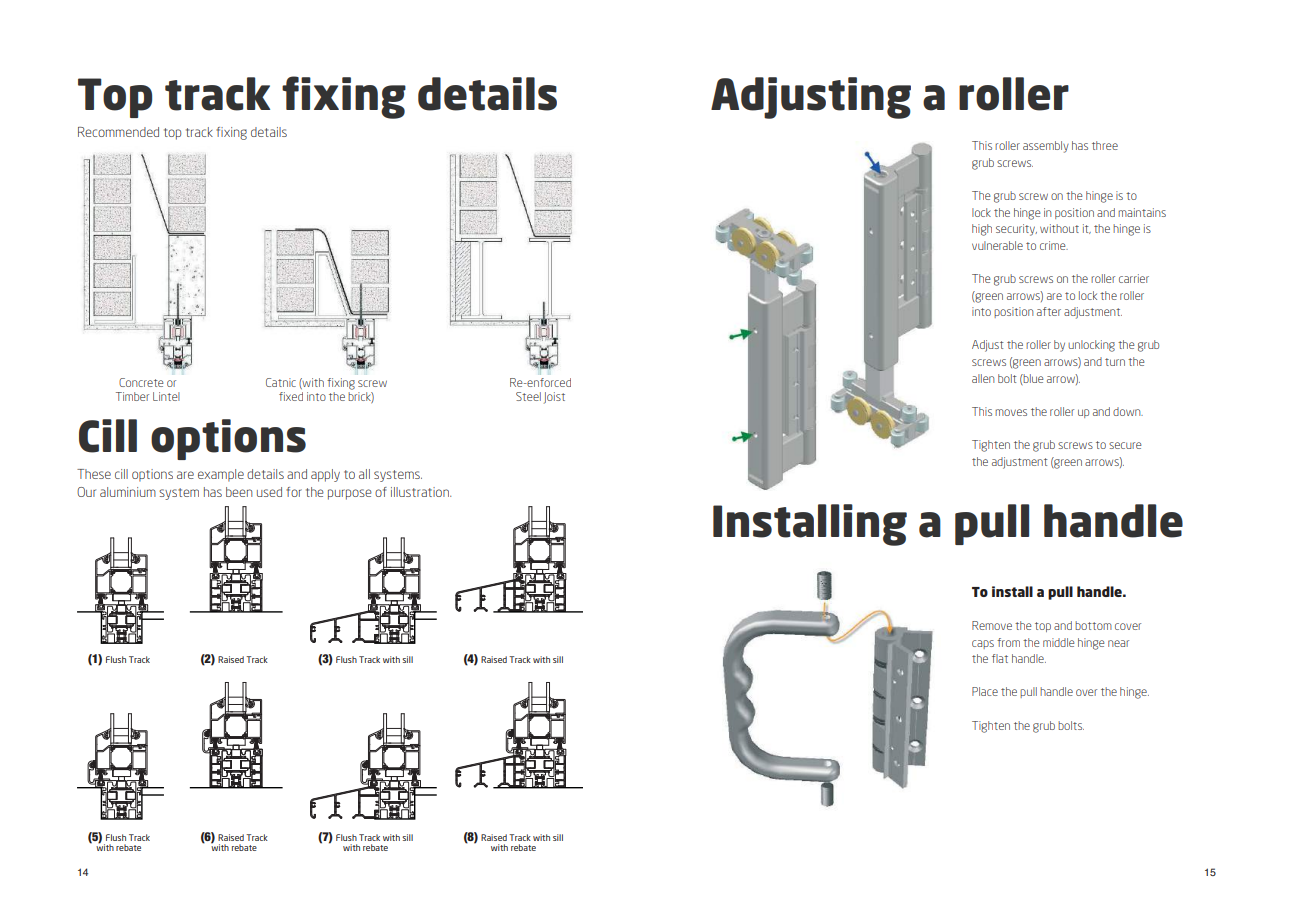  Describe the element at coordinates (554, 398) in the screenshot. I see `Joist` at that location.
